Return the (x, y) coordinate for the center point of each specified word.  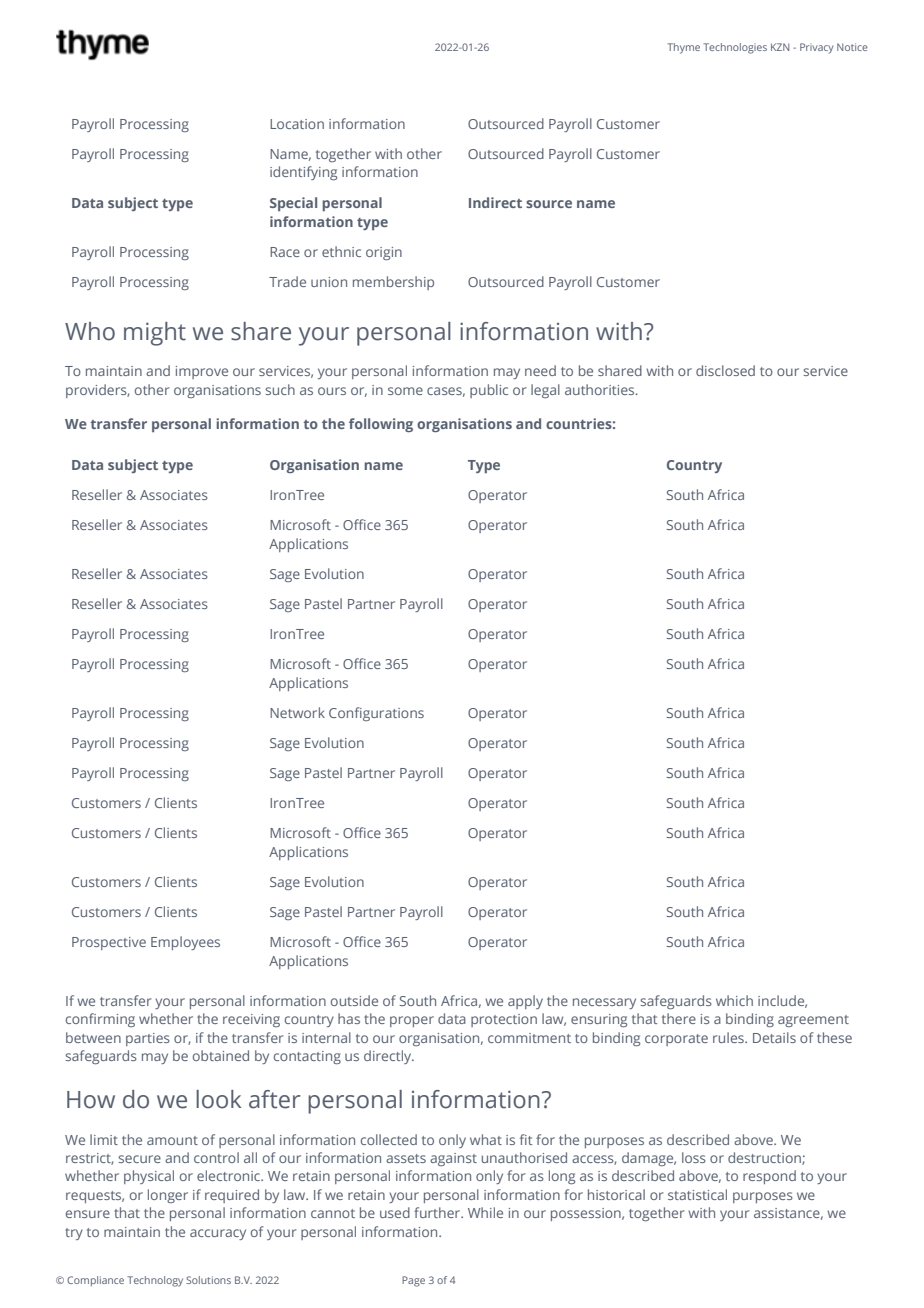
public (489, 391)
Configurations (376, 714)
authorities (601, 389)
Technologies (735, 48)
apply (525, 1002)
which (734, 1000)
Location (297, 124)
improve (202, 372)
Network (297, 712)
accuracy (218, 1234)
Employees (185, 943)
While (485, 1212)
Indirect (495, 202)
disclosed (725, 370)
